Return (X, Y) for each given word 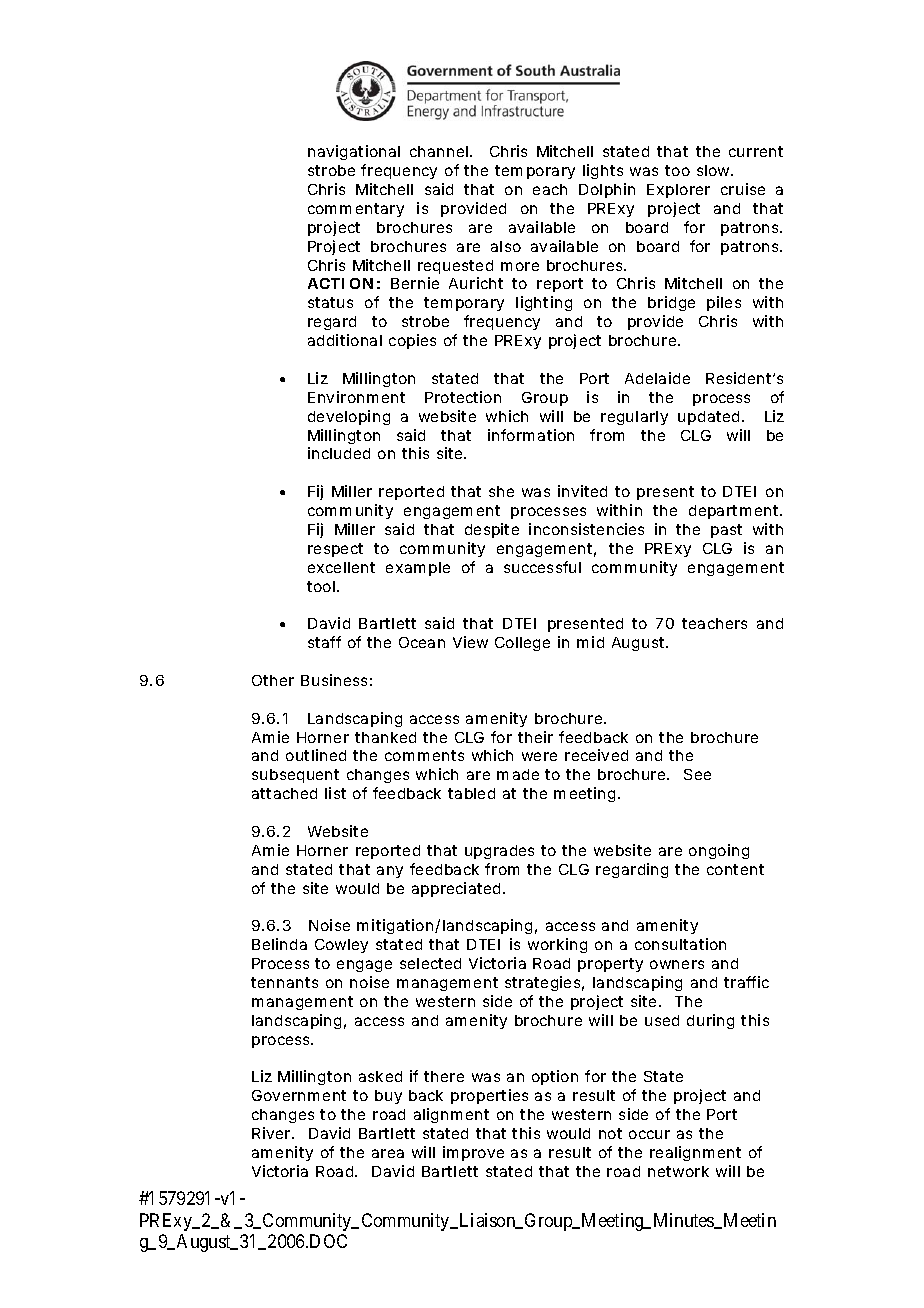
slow (715, 170)
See (697, 774)
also (506, 246)
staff (324, 642)
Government (299, 1095)
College (522, 644)
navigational (354, 152)
